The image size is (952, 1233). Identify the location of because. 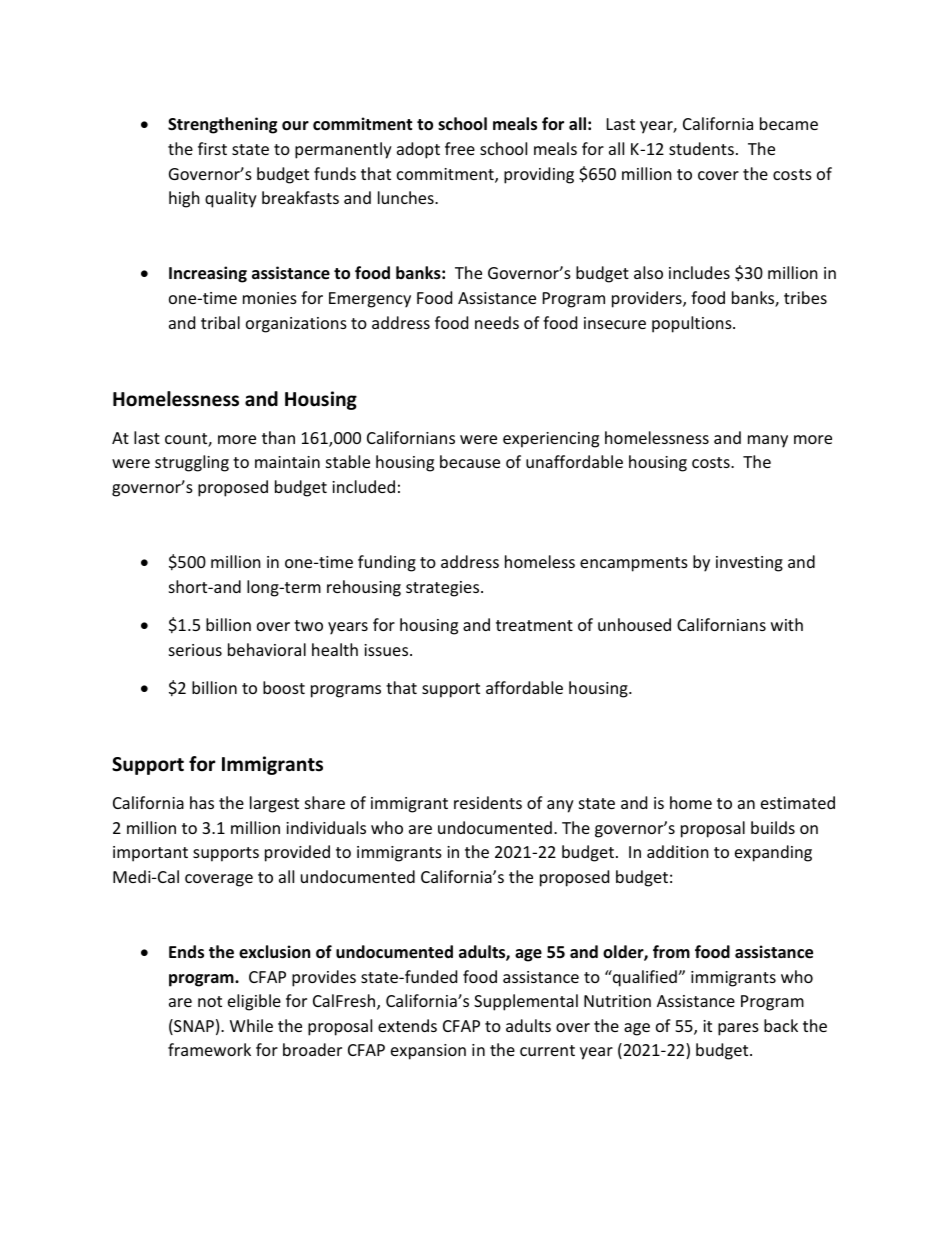
(470, 461).
